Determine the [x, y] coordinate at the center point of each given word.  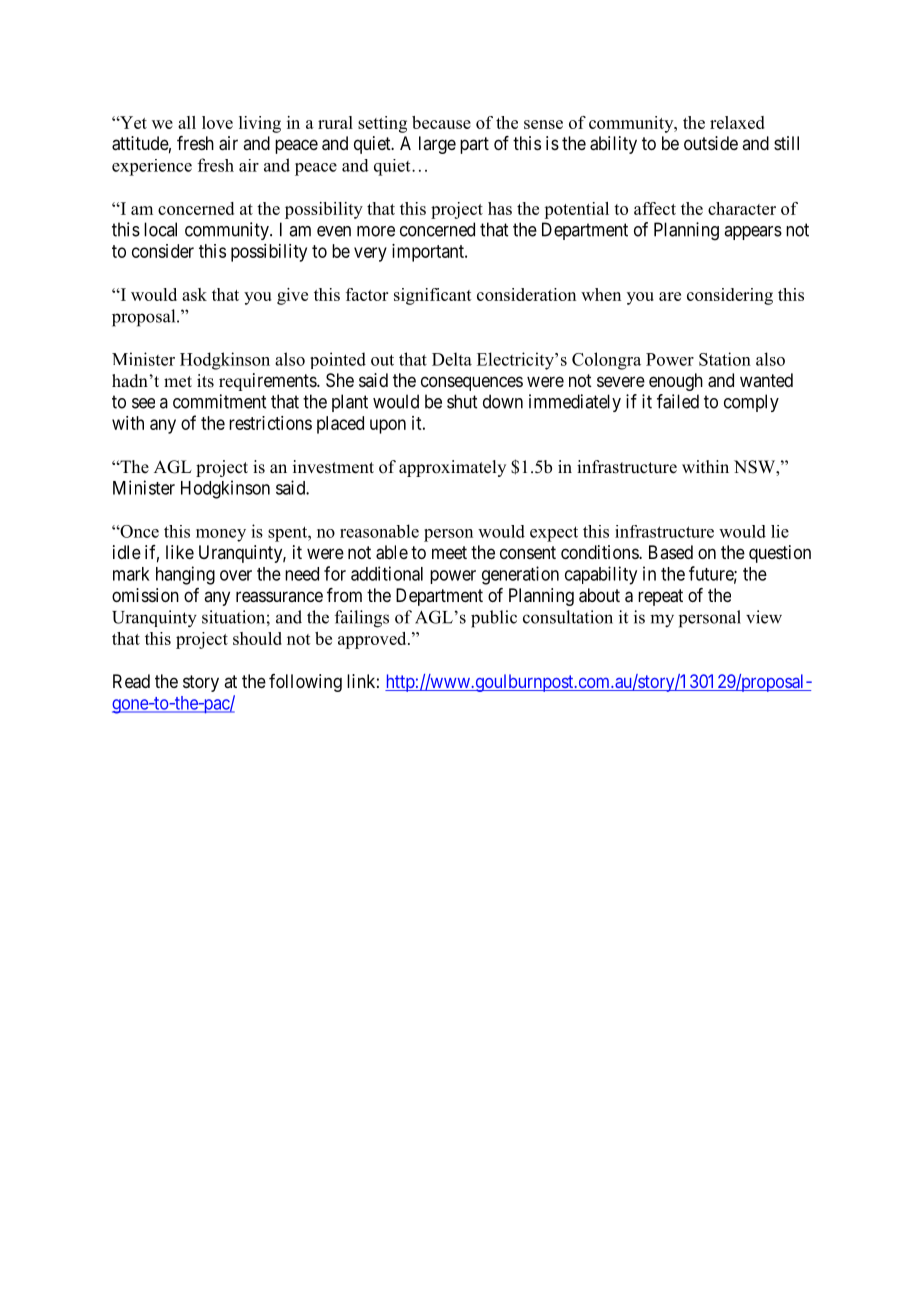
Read [131, 681]
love [217, 122]
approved [373, 640]
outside [711, 143]
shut [462, 401]
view [764, 617]
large [437, 145]
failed [678, 401]
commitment [219, 401]
